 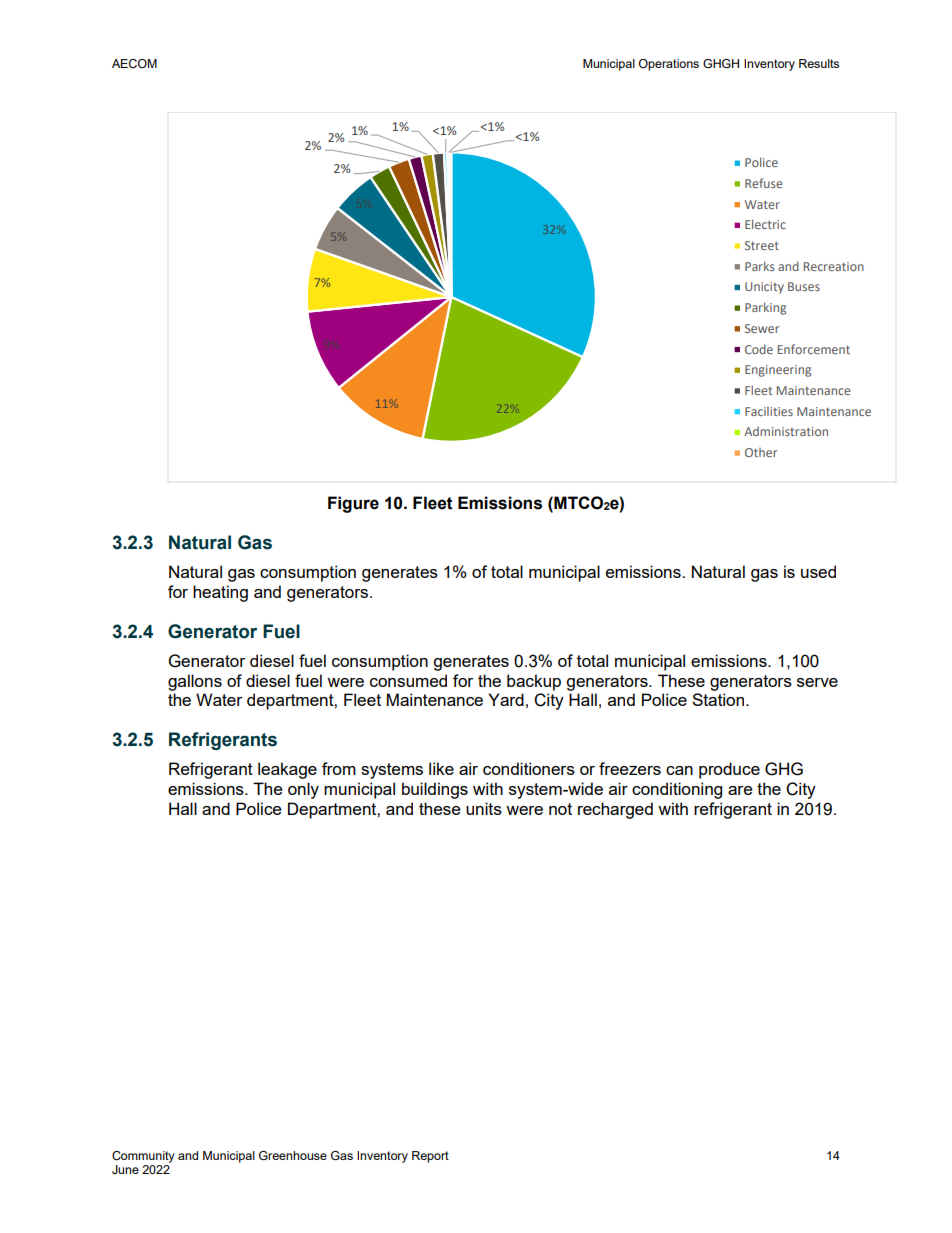 I want to click on backup, so click(x=534, y=682).
